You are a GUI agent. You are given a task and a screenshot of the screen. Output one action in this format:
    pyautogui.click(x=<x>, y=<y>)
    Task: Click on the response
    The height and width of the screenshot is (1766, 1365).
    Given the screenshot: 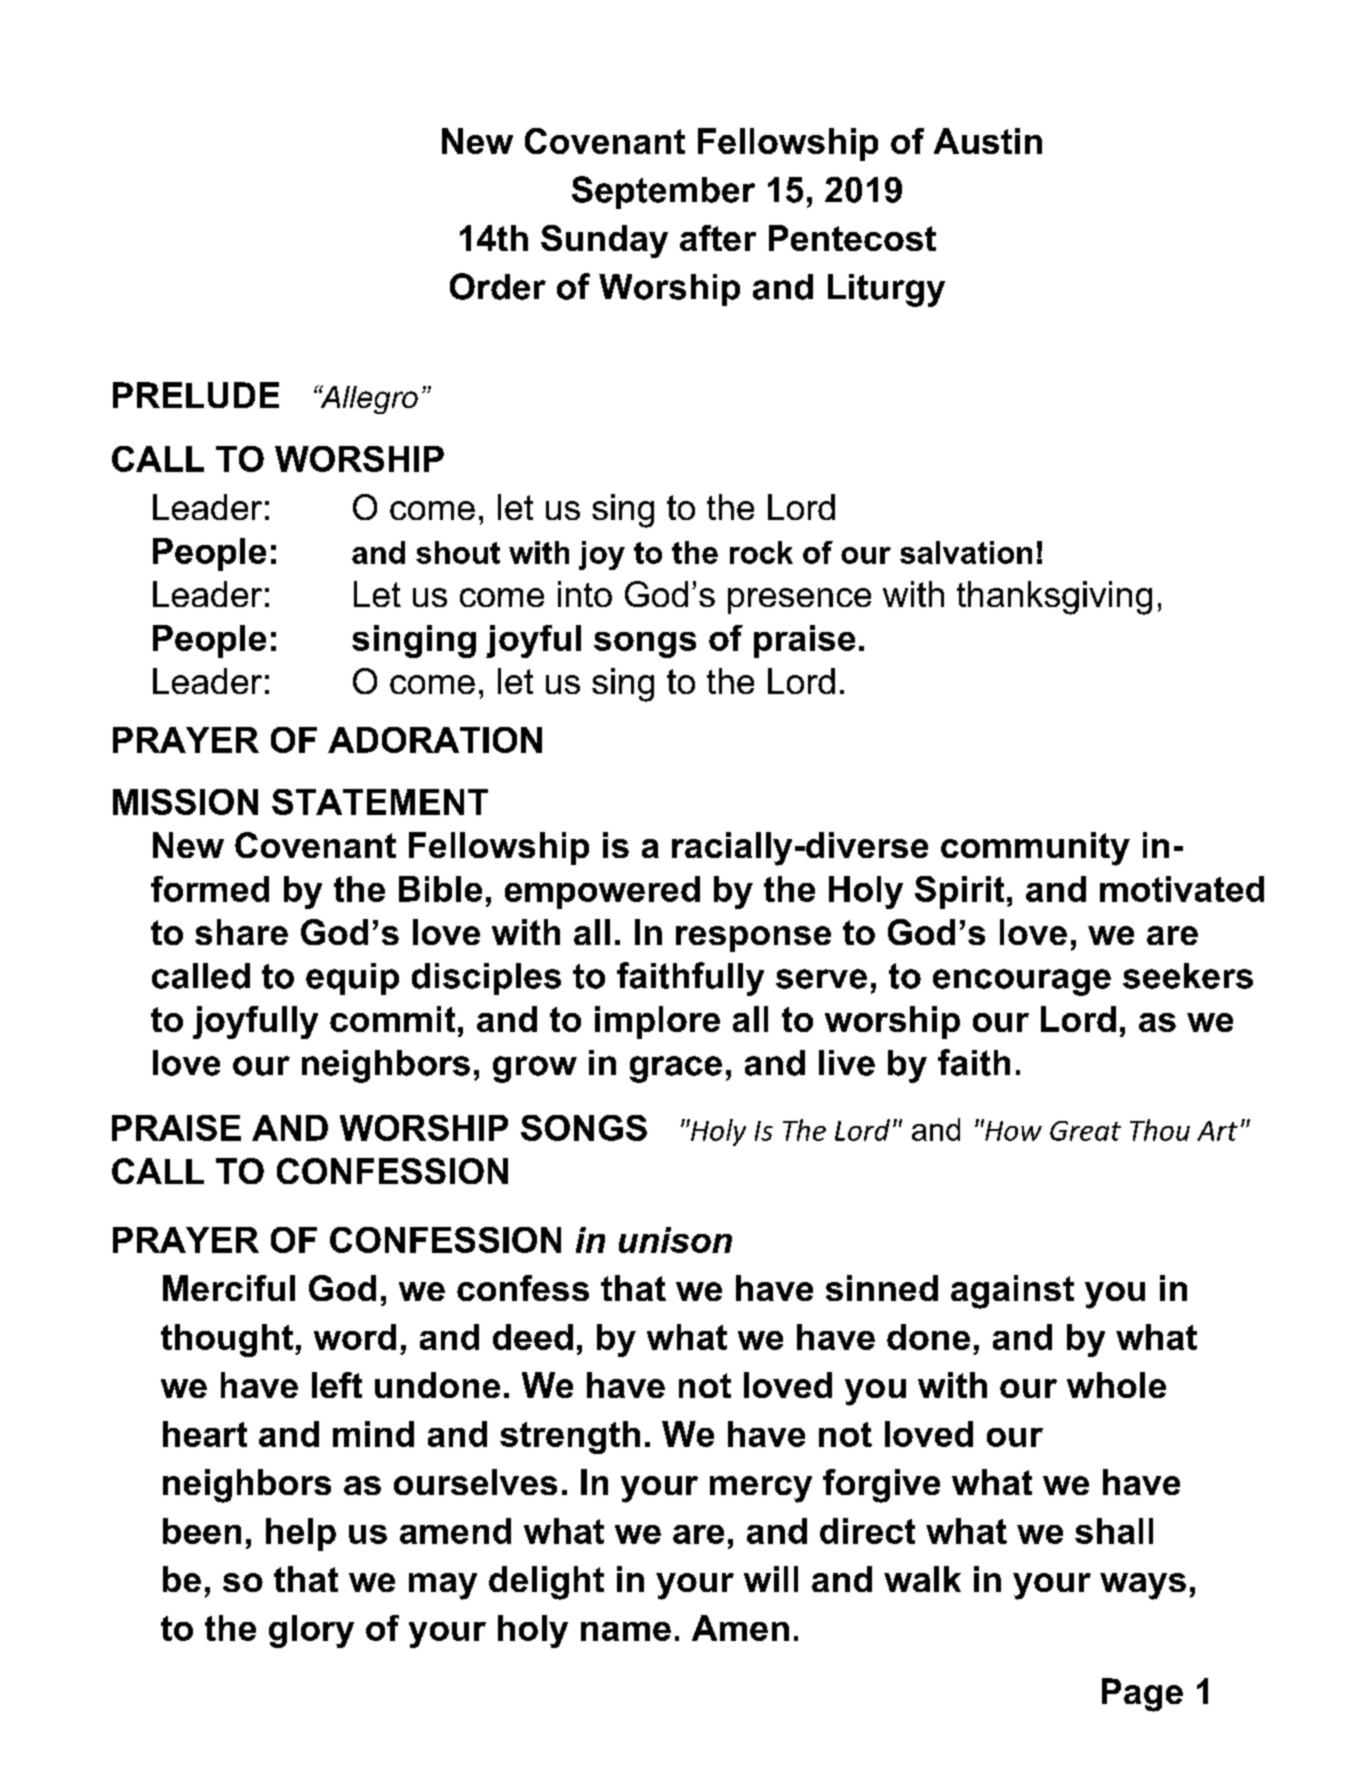 What is the action you would take?
    pyautogui.click(x=753, y=939)
